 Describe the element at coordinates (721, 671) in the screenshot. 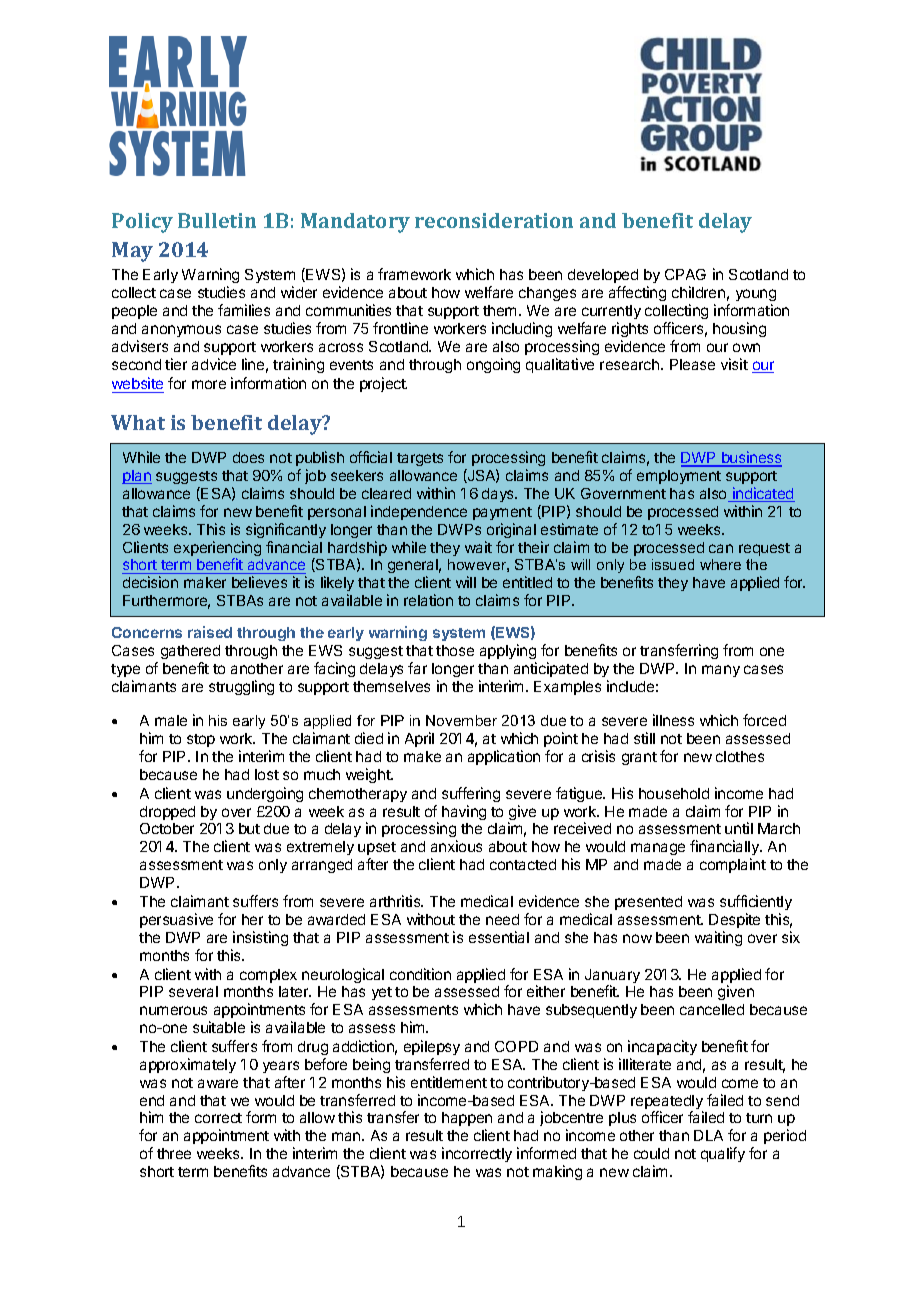

I see `many` at that location.
